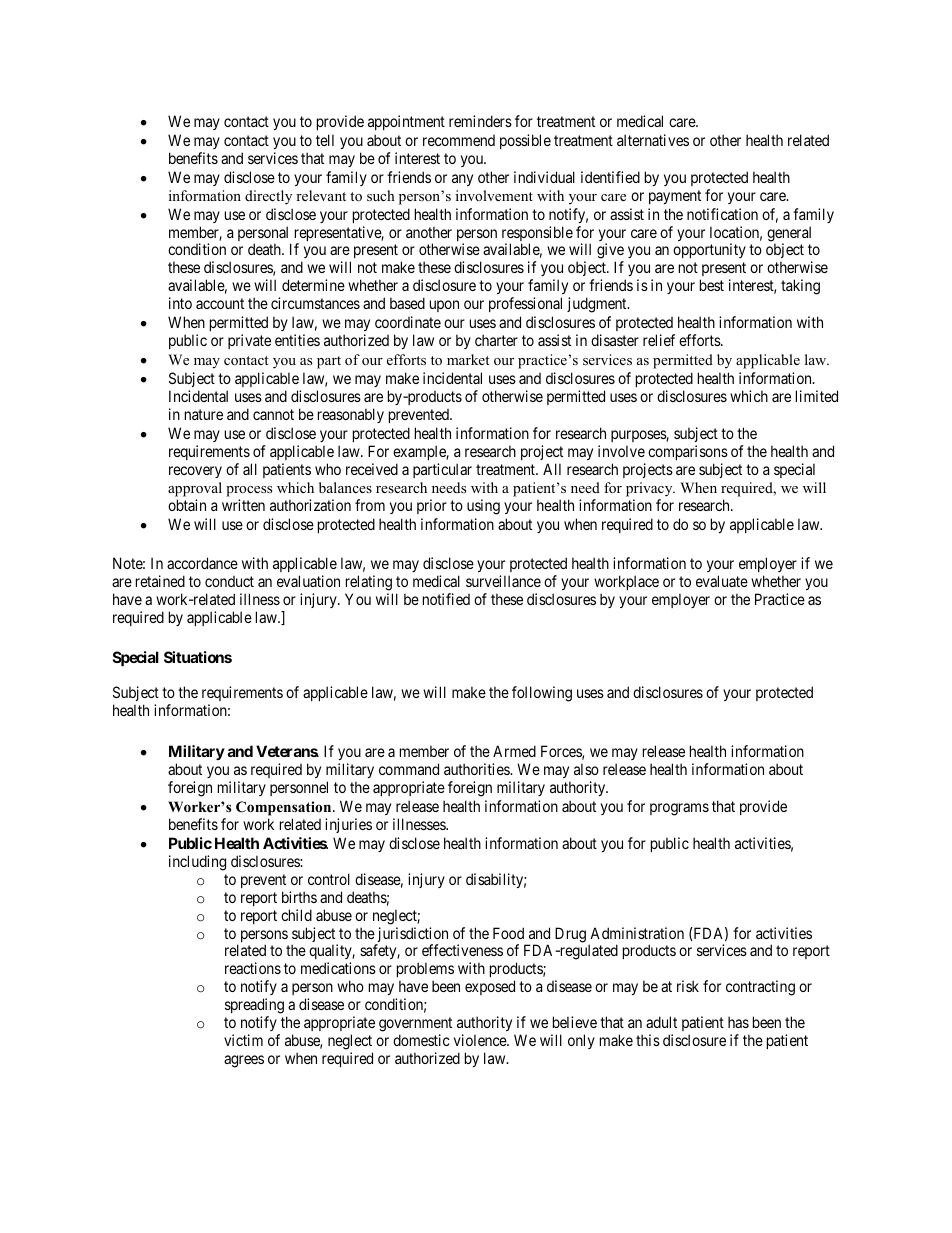 The height and width of the screenshot is (1233, 952). What do you see at coordinates (722, 581) in the screenshot?
I see `evaluate` at bounding box center [722, 581].
